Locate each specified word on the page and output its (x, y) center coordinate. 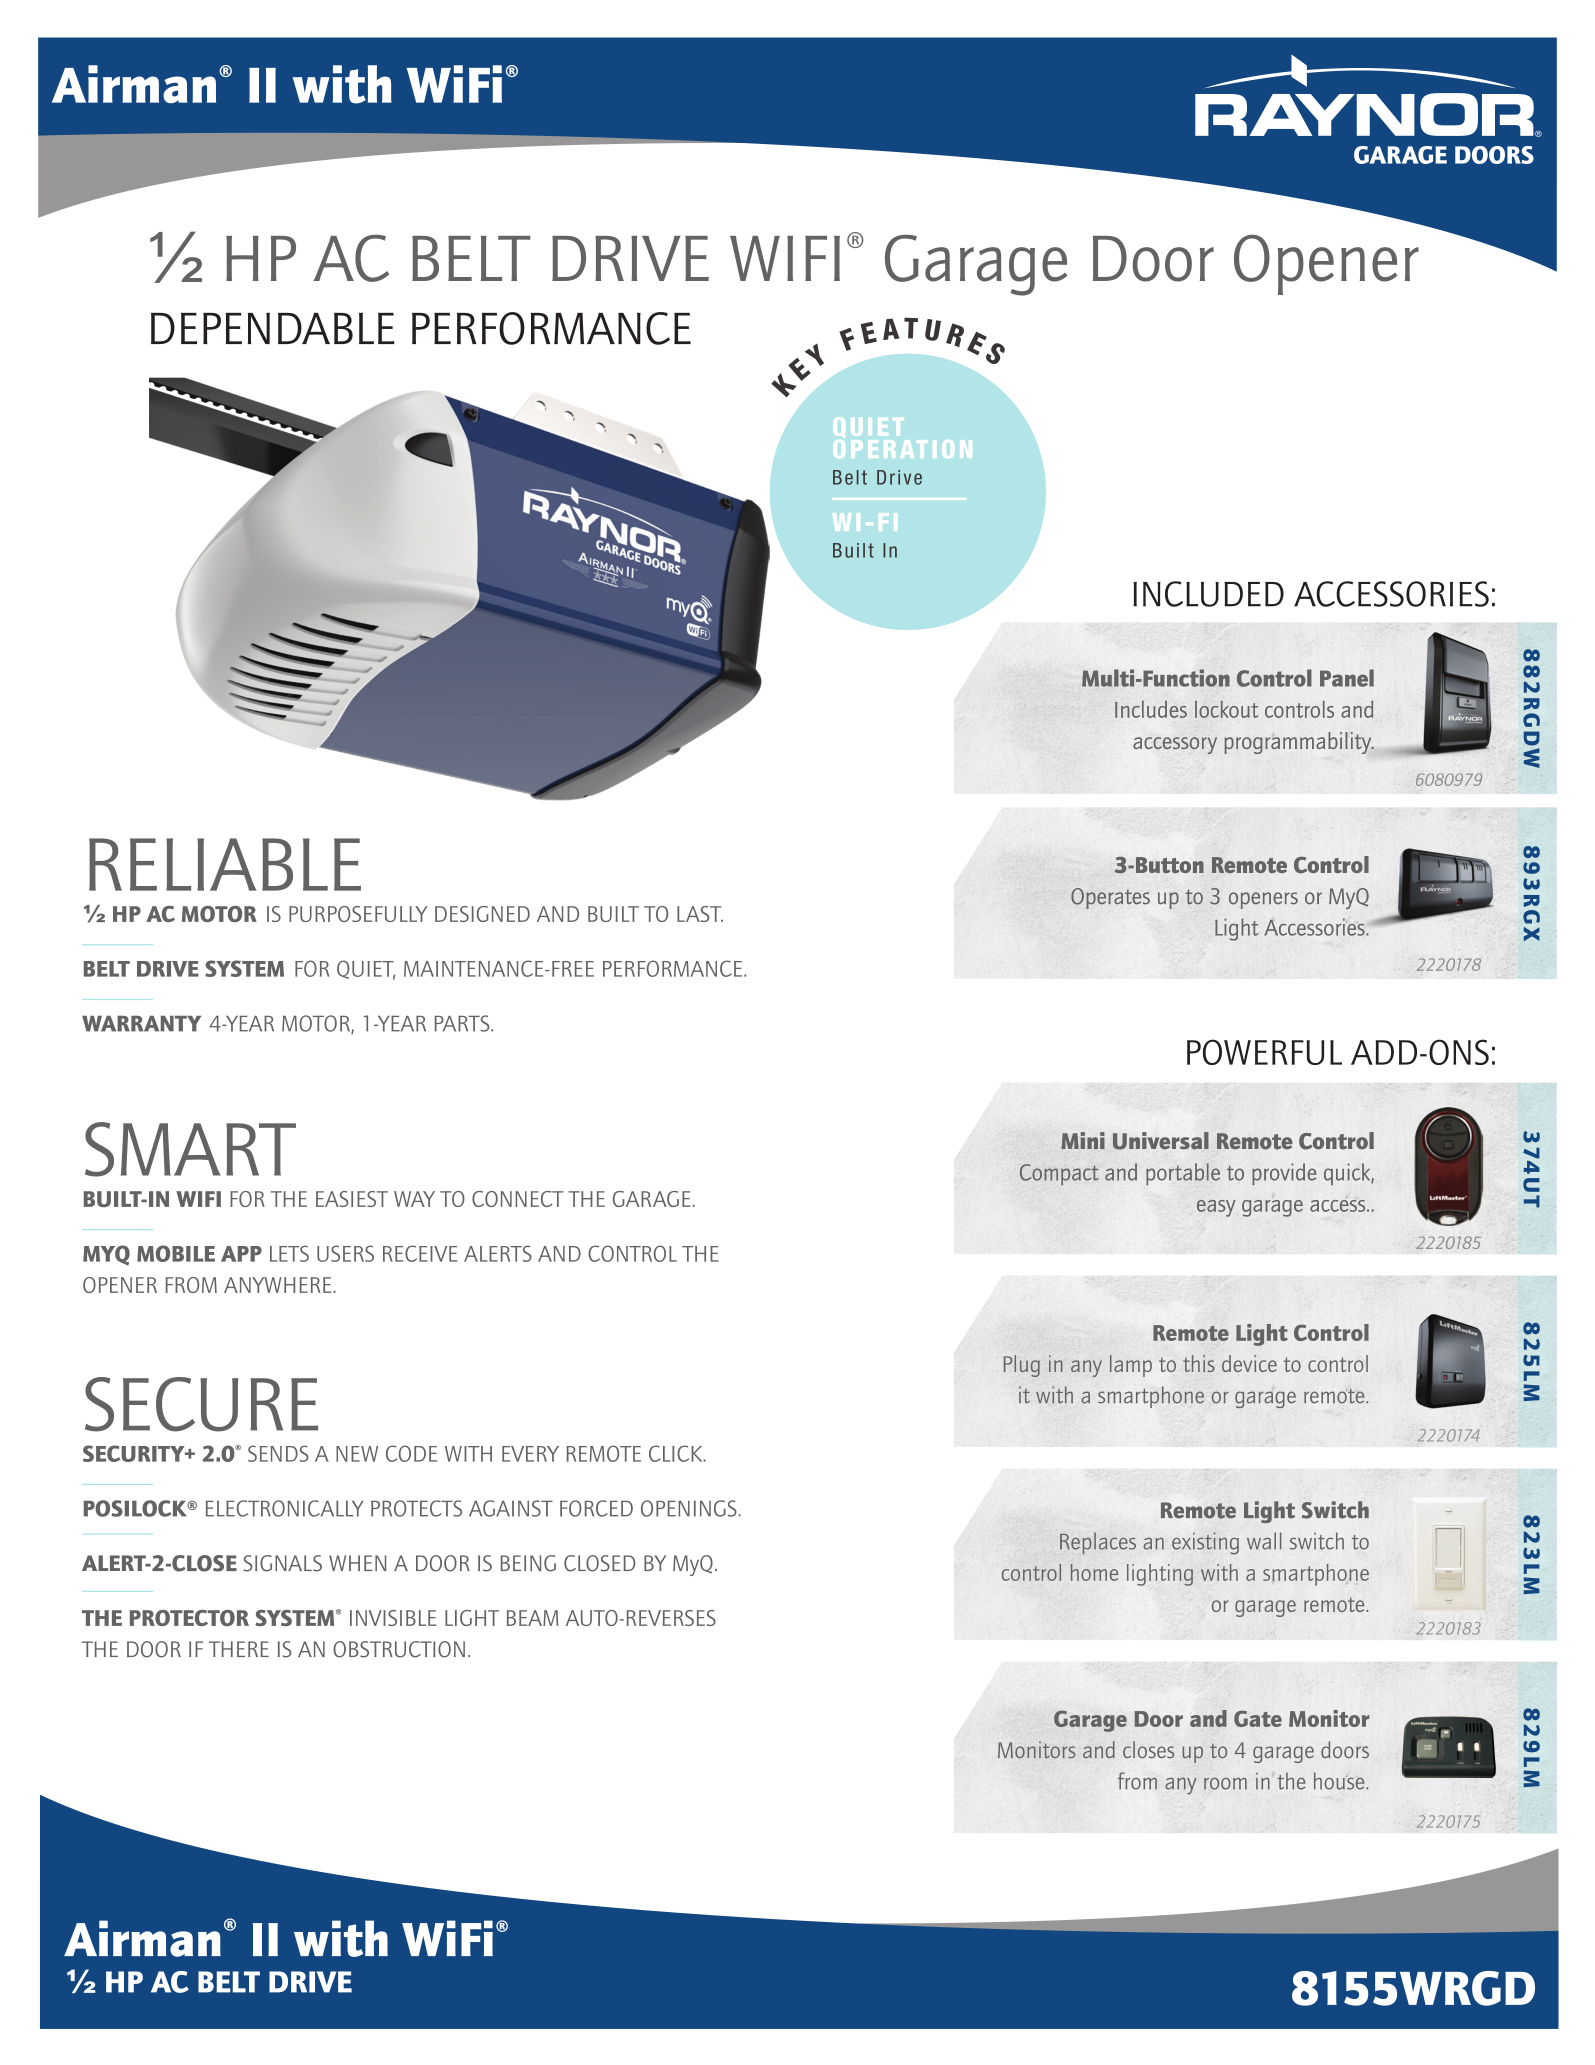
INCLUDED (1208, 594)
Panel (1347, 678)
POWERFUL (1264, 1052)
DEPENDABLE (273, 328)
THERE (239, 1649)
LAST (700, 914)
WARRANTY (141, 1024)
